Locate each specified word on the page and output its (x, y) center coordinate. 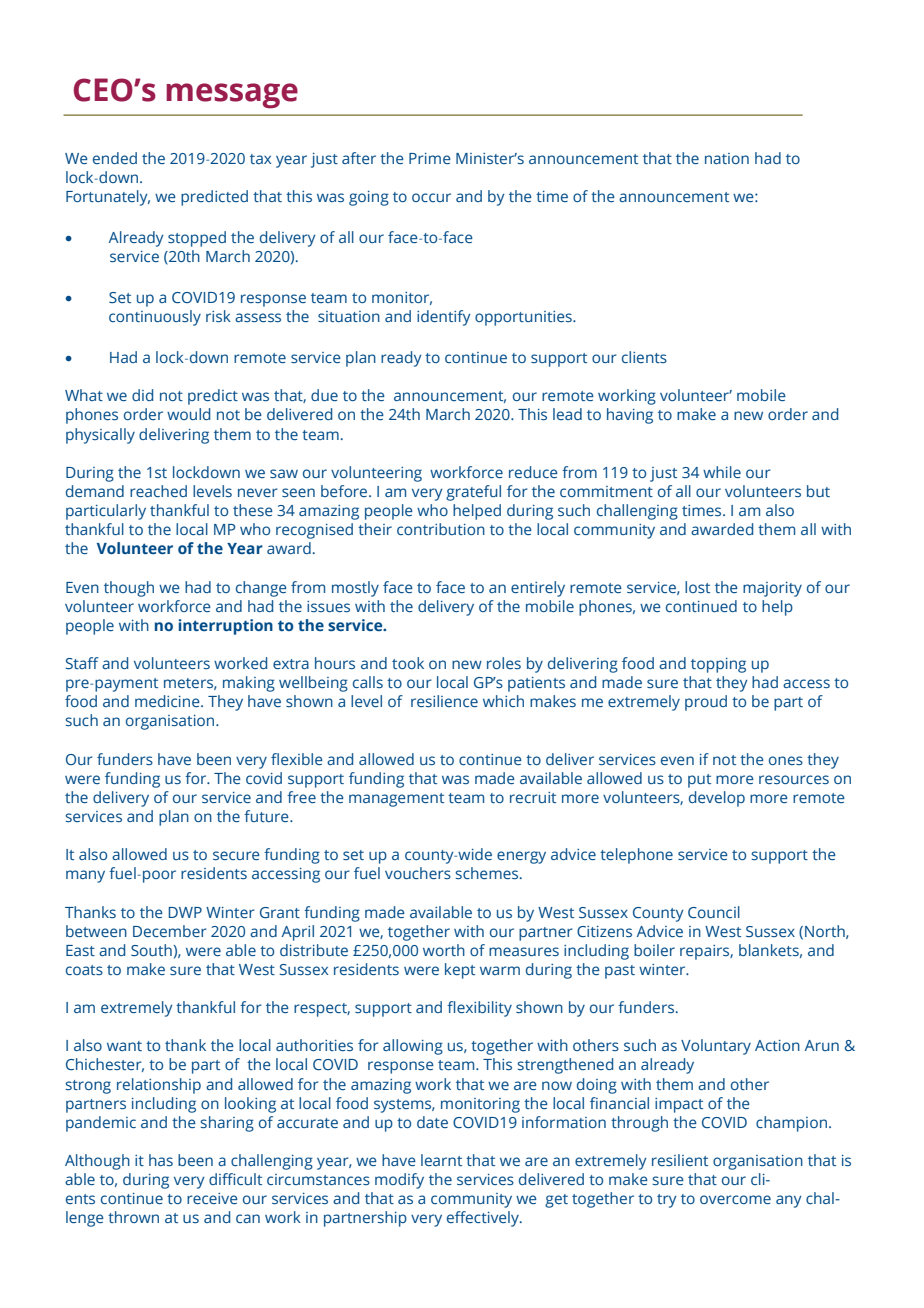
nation (727, 158)
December (170, 931)
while (722, 472)
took (408, 663)
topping (718, 665)
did (142, 395)
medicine (168, 701)
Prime (430, 158)
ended (115, 158)
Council (714, 912)
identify (444, 318)
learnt (441, 1160)
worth (444, 950)
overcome (735, 1199)
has (161, 1160)
